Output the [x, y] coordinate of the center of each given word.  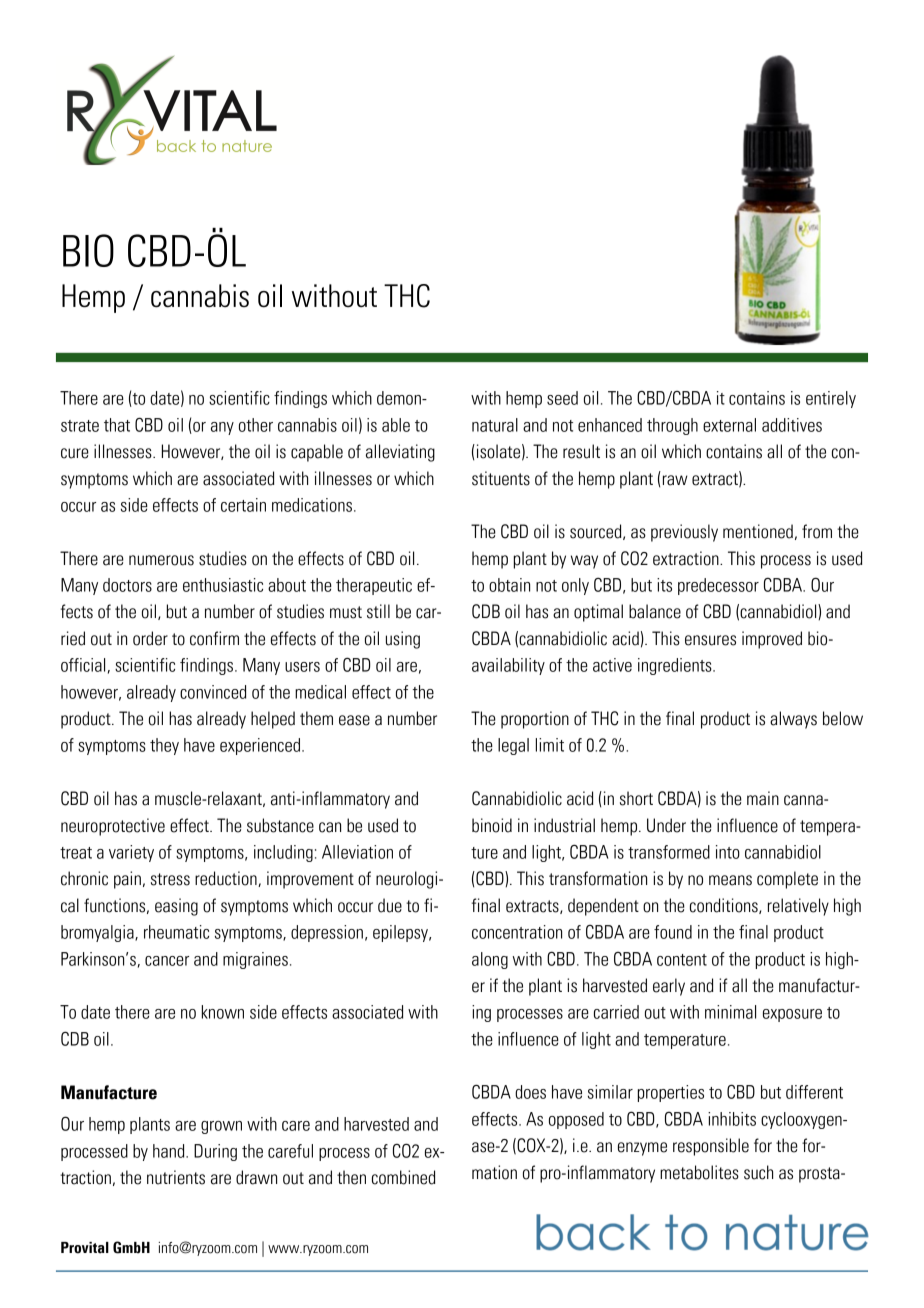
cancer [167, 961]
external [729, 425]
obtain [509, 585]
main [763, 798]
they [164, 746]
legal [513, 746]
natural [495, 425]
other [256, 425]
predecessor [718, 586]
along [490, 960]
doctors [127, 585]
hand [170, 1151]
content [682, 960]
